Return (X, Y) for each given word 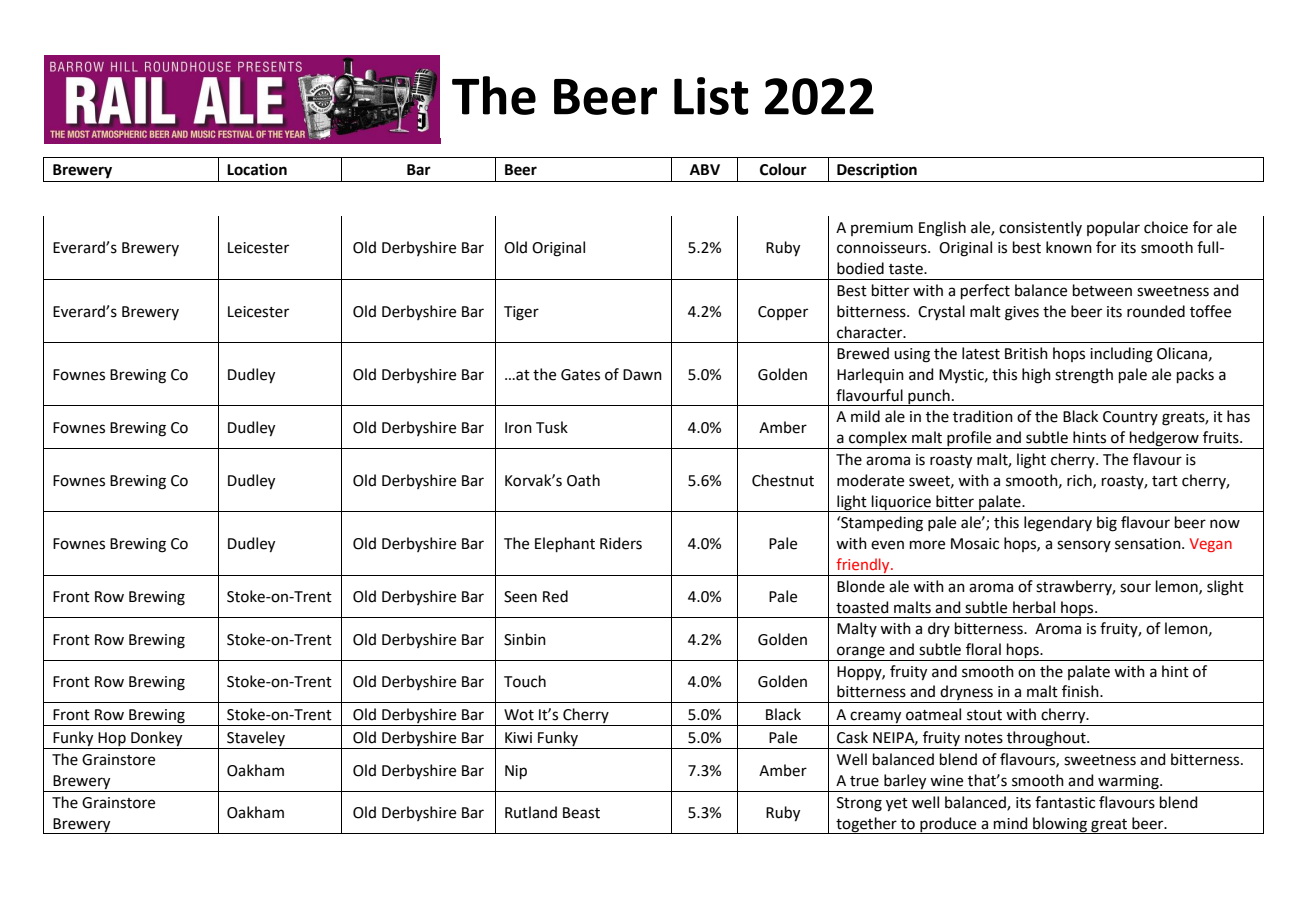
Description (877, 171)
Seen (520, 597)
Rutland (531, 812)
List (711, 96)
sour (1135, 588)
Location (257, 169)
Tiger (521, 313)
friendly (863, 567)
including (1121, 355)
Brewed (863, 353)
